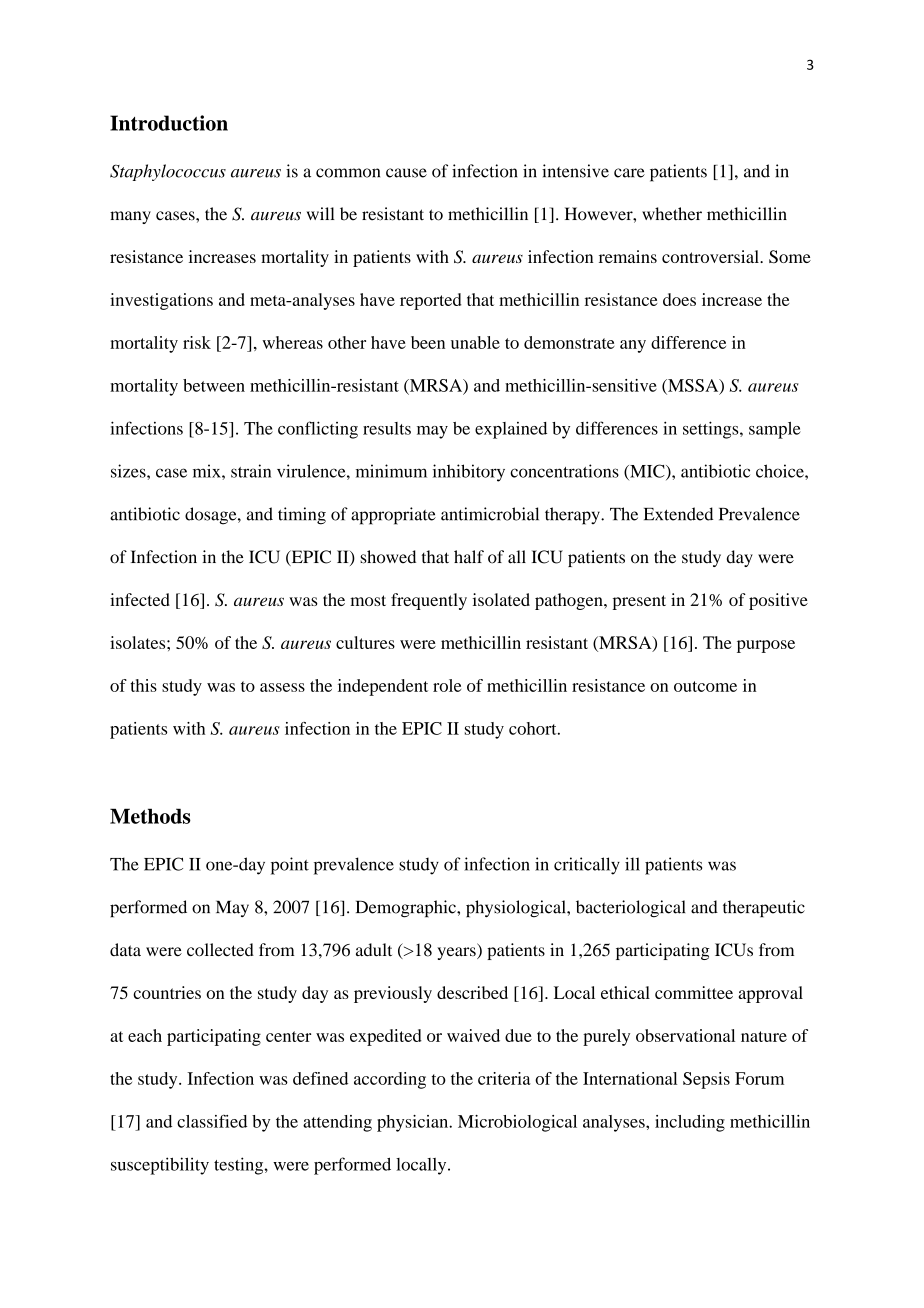  Describe the element at coordinates (168, 172) in the image. I see `Staphylococcus` at that location.
